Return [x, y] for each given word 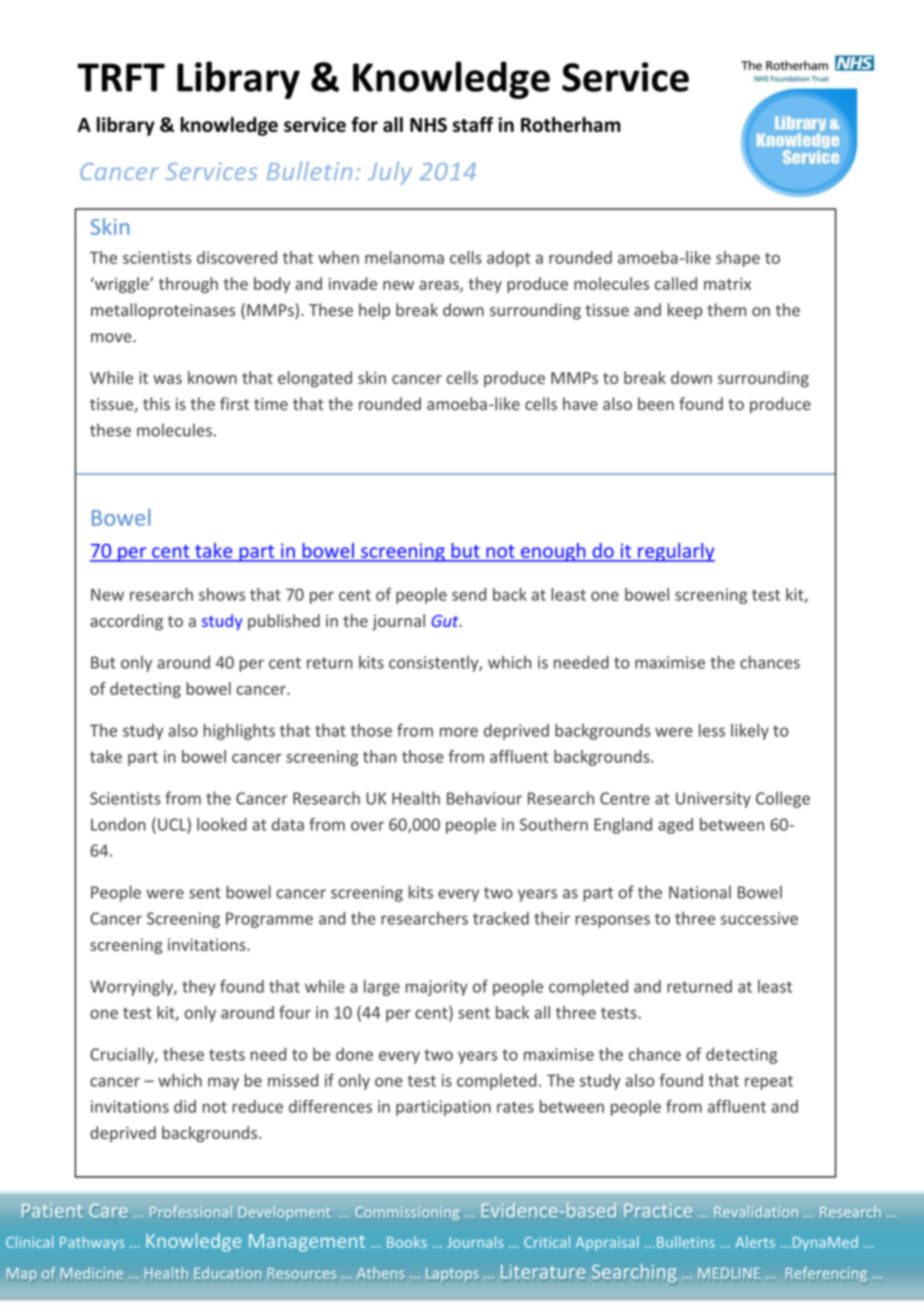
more [459, 732]
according [126, 622]
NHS [428, 124]
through [188, 285]
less [712, 730]
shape [738, 259]
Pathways [92, 1243]
